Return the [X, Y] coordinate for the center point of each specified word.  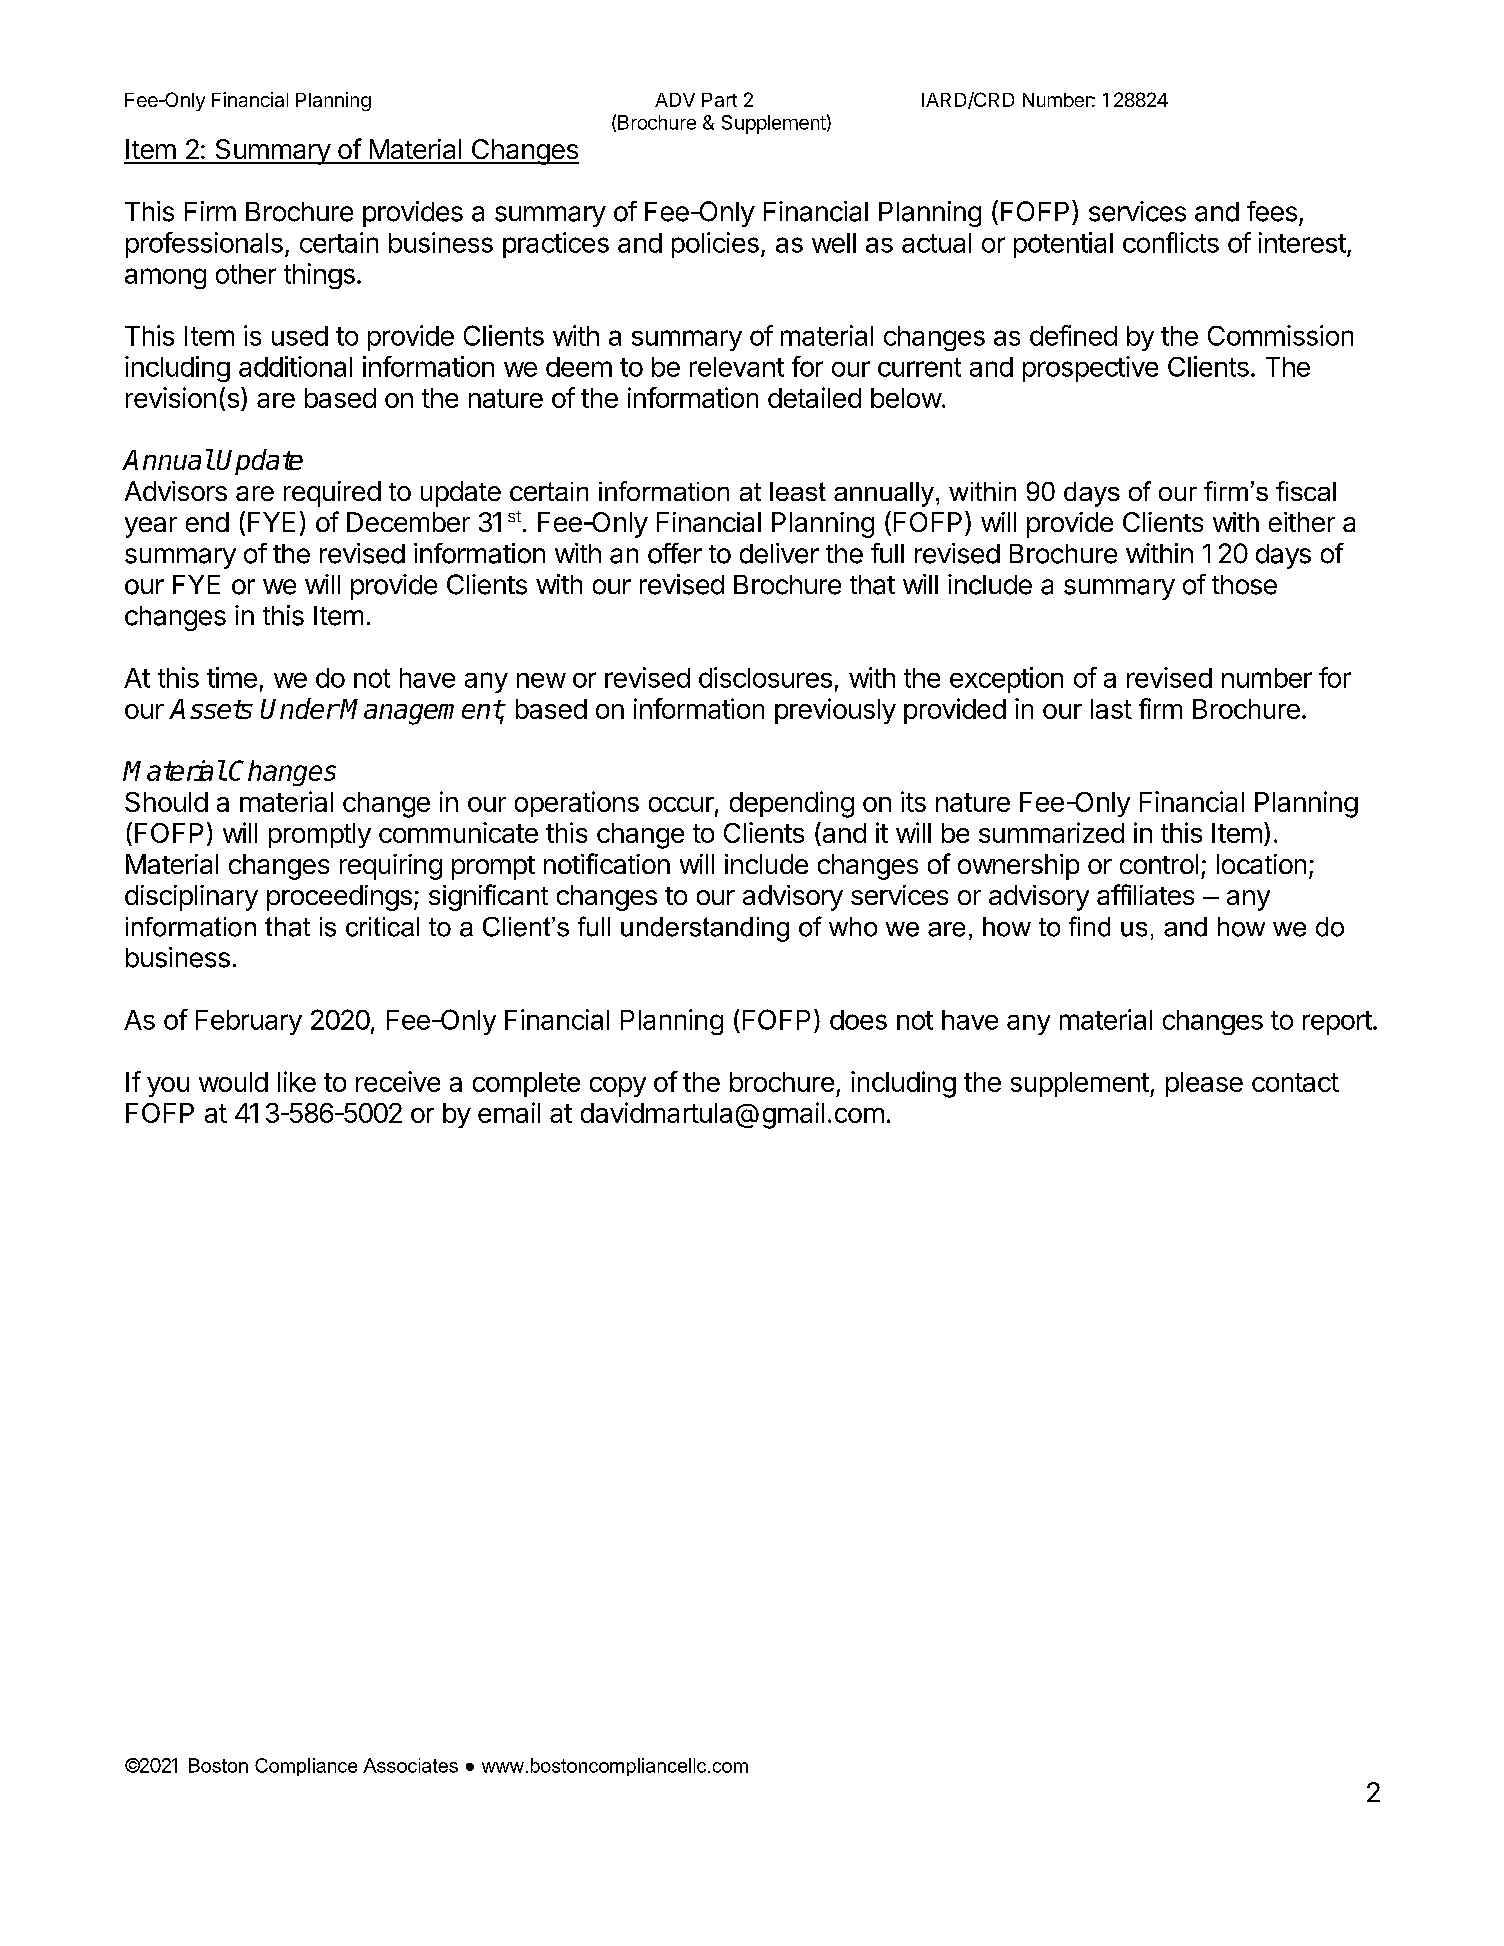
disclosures [765, 677]
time [232, 677]
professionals [204, 245]
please [1204, 1084]
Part [719, 100]
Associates [410, 1765]
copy [618, 1087]
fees [1272, 211]
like [297, 1081]
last [1111, 709]
